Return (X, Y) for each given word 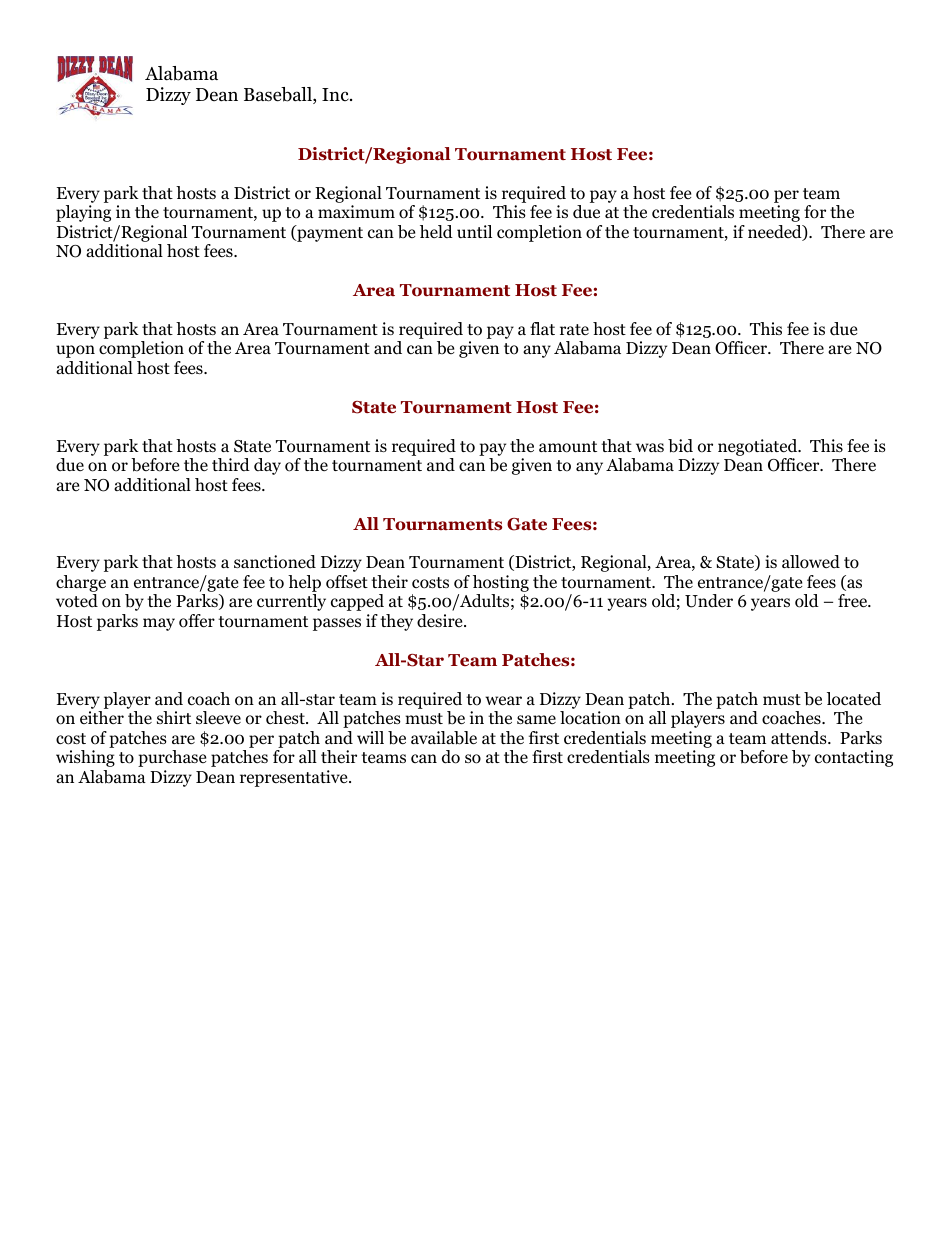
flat (542, 328)
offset (347, 582)
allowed (811, 562)
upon (75, 351)
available (444, 738)
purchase (172, 758)
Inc (336, 94)
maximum (356, 211)
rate (574, 329)
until (474, 231)
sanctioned (275, 562)
